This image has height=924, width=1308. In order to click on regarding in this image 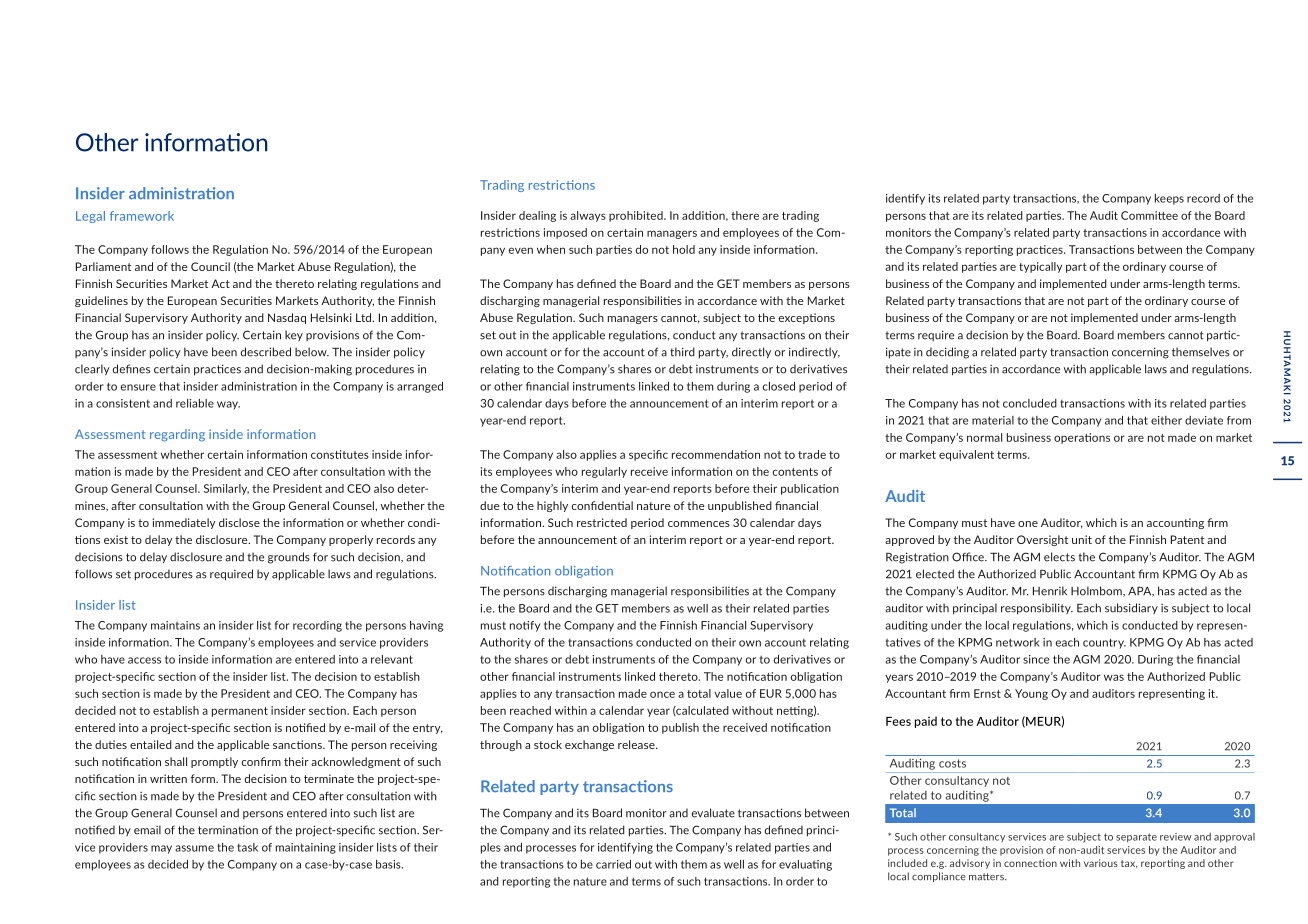, I will do `click(177, 435)`.
